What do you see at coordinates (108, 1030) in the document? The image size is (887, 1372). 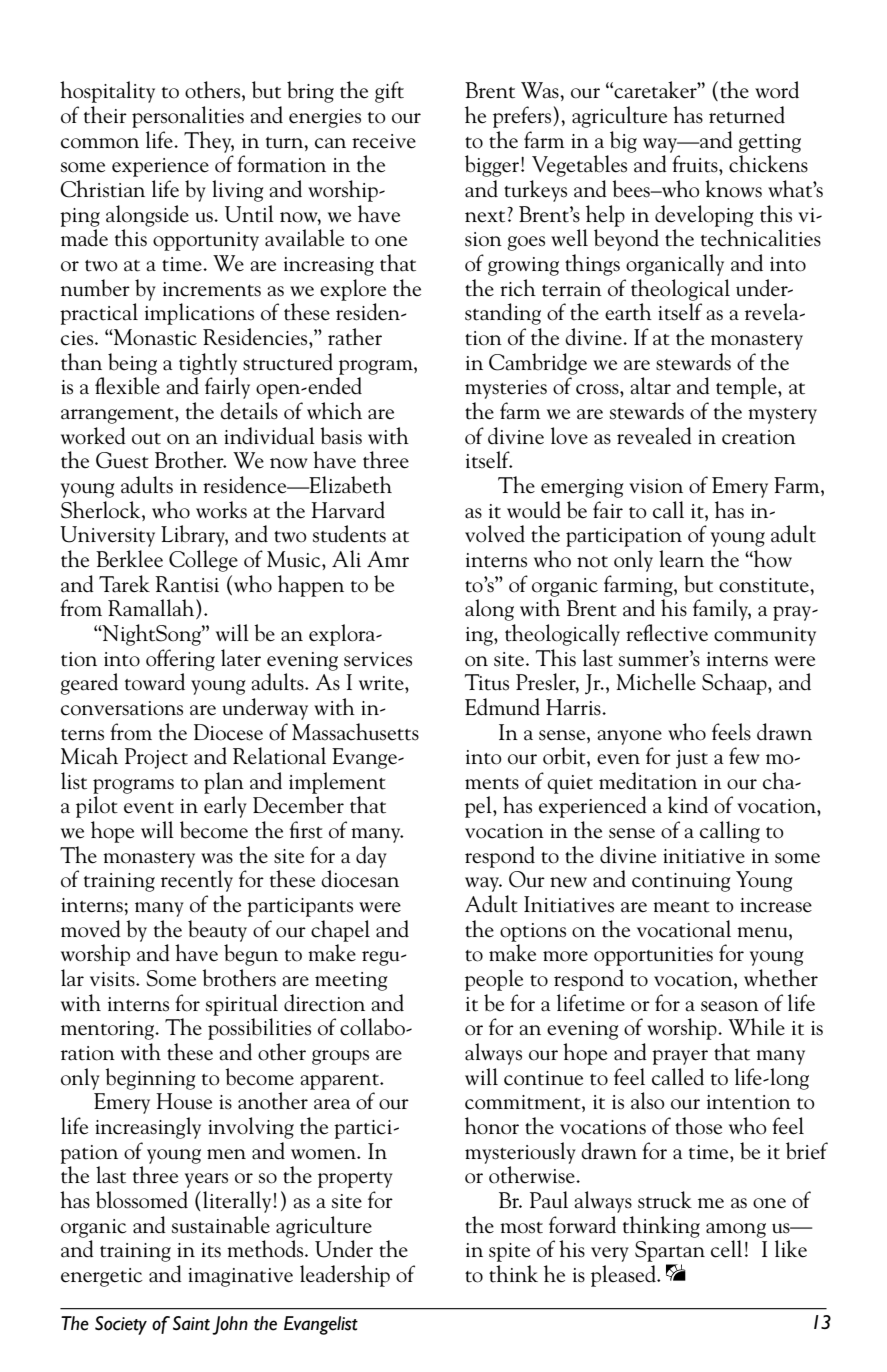 I see `mentoring` at bounding box center [108, 1030].
